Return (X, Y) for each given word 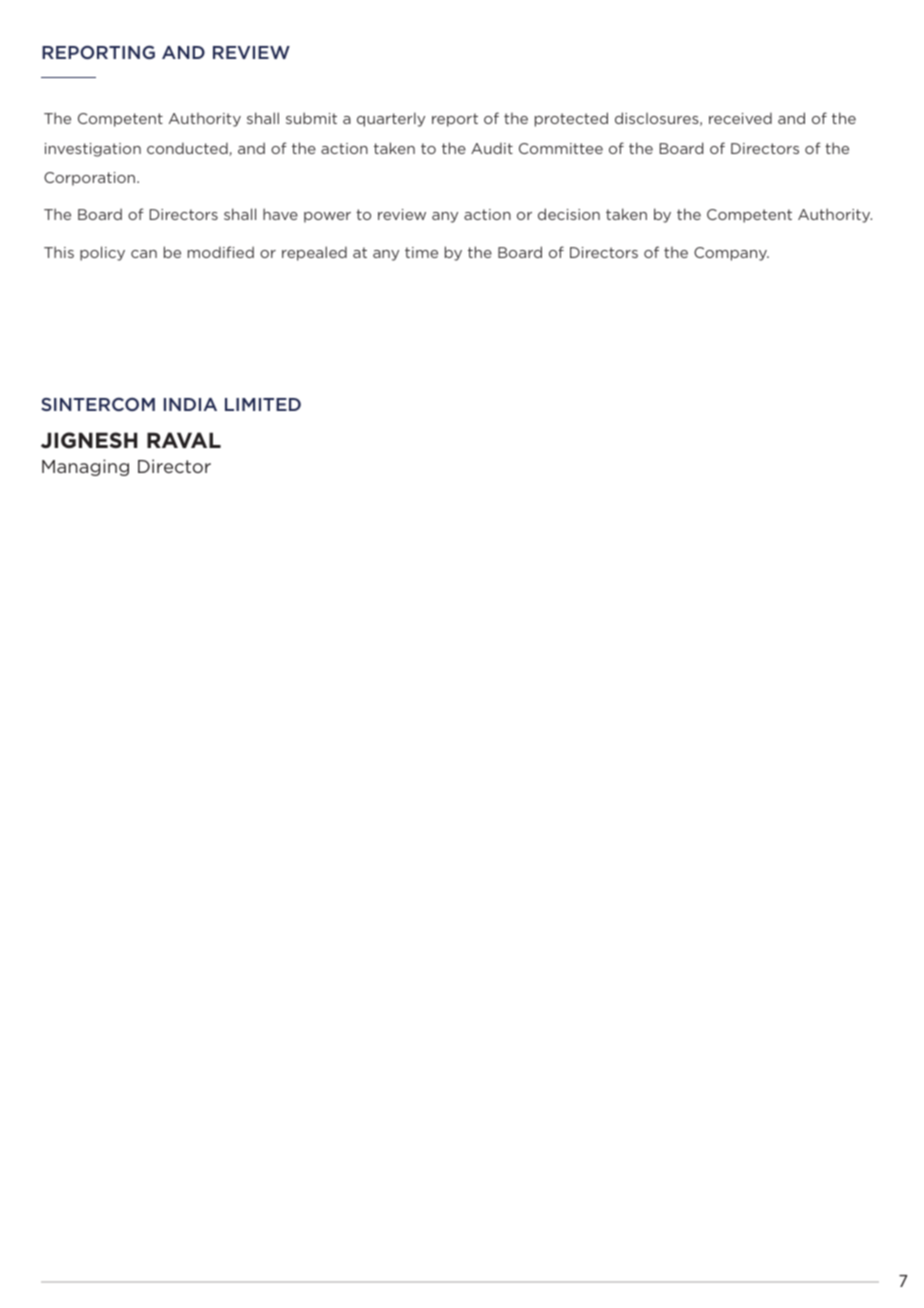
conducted (188, 149)
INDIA (190, 404)
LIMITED (263, 404)
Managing (85, 467)
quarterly (391, 119)
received (740, 118)
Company (731, 254)
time (421, 252)
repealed (314, 253)
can (144, 254)
